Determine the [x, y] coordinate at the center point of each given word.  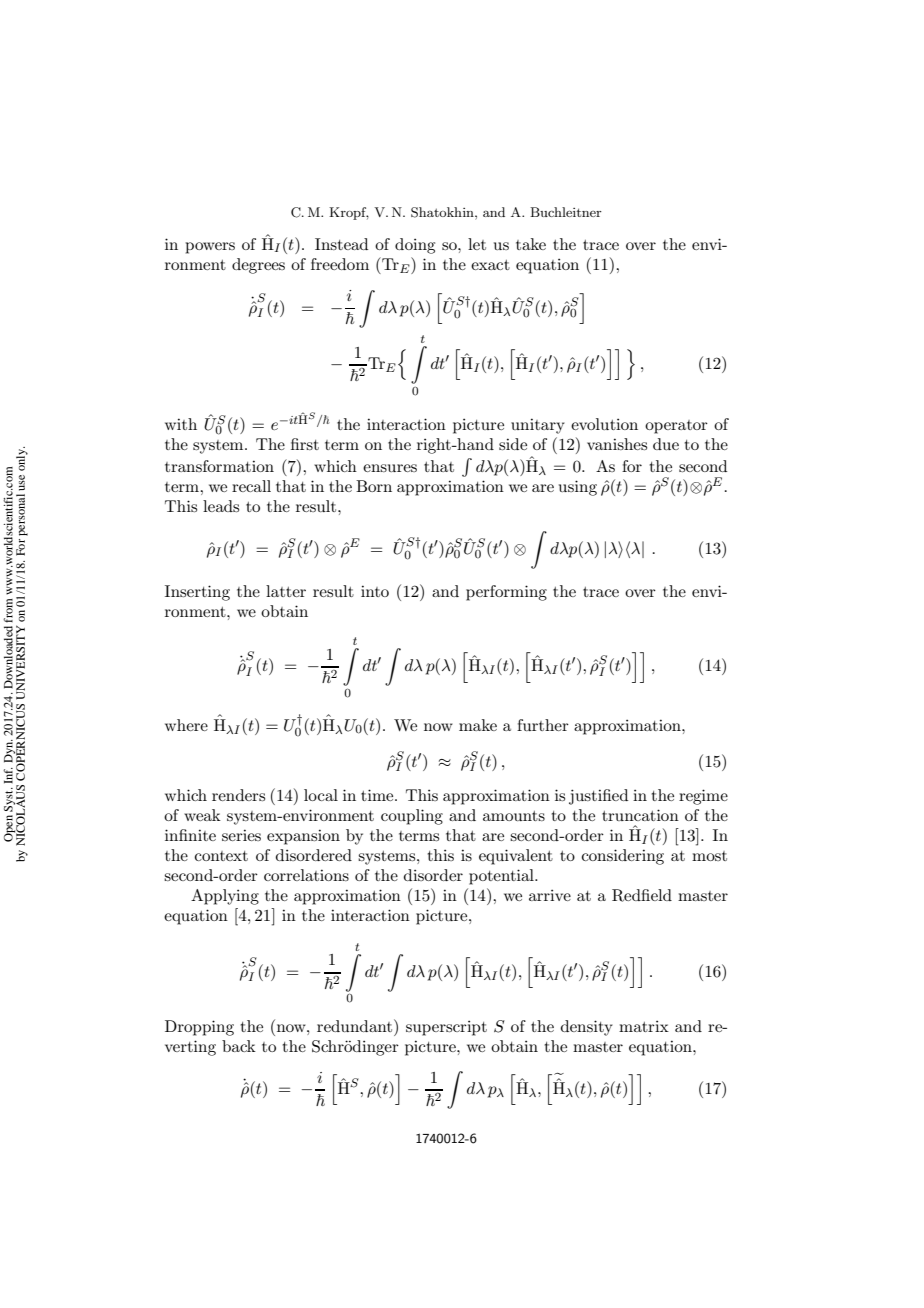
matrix [644, 1026]
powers [210, 248]
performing [506, 593]
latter [286, 591]
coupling [412, 817]
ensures [390, 468]
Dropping [199, 1028]
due [666, 444]
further [543, 725]
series [241, 835]
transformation [219, 466]
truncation [640, 815]
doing [415, 246]
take [531, 244]
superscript [446, 1028]
